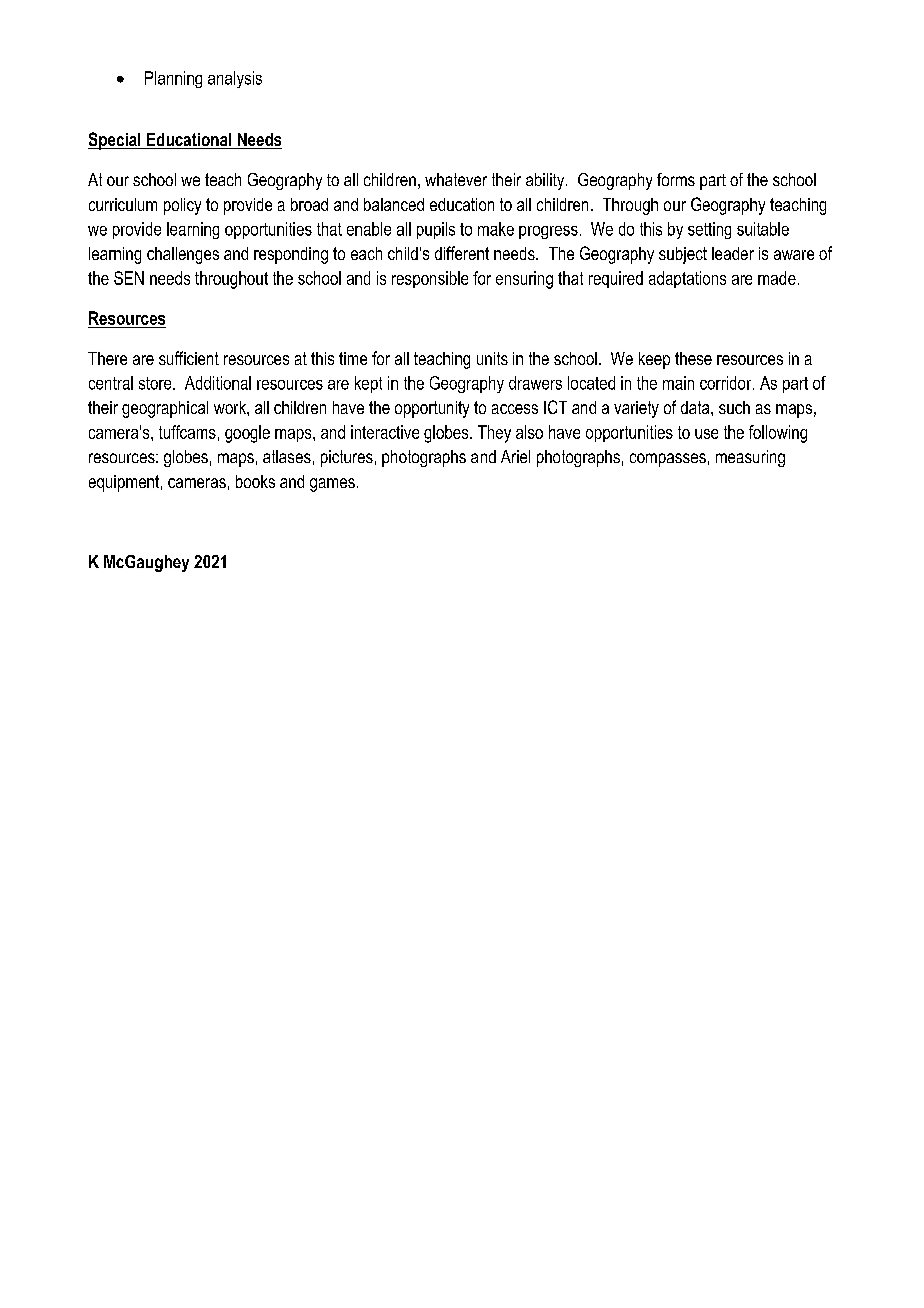  Describe the element at coordinates (235, 79) in the screenshot. I see `analysis` at that location.
